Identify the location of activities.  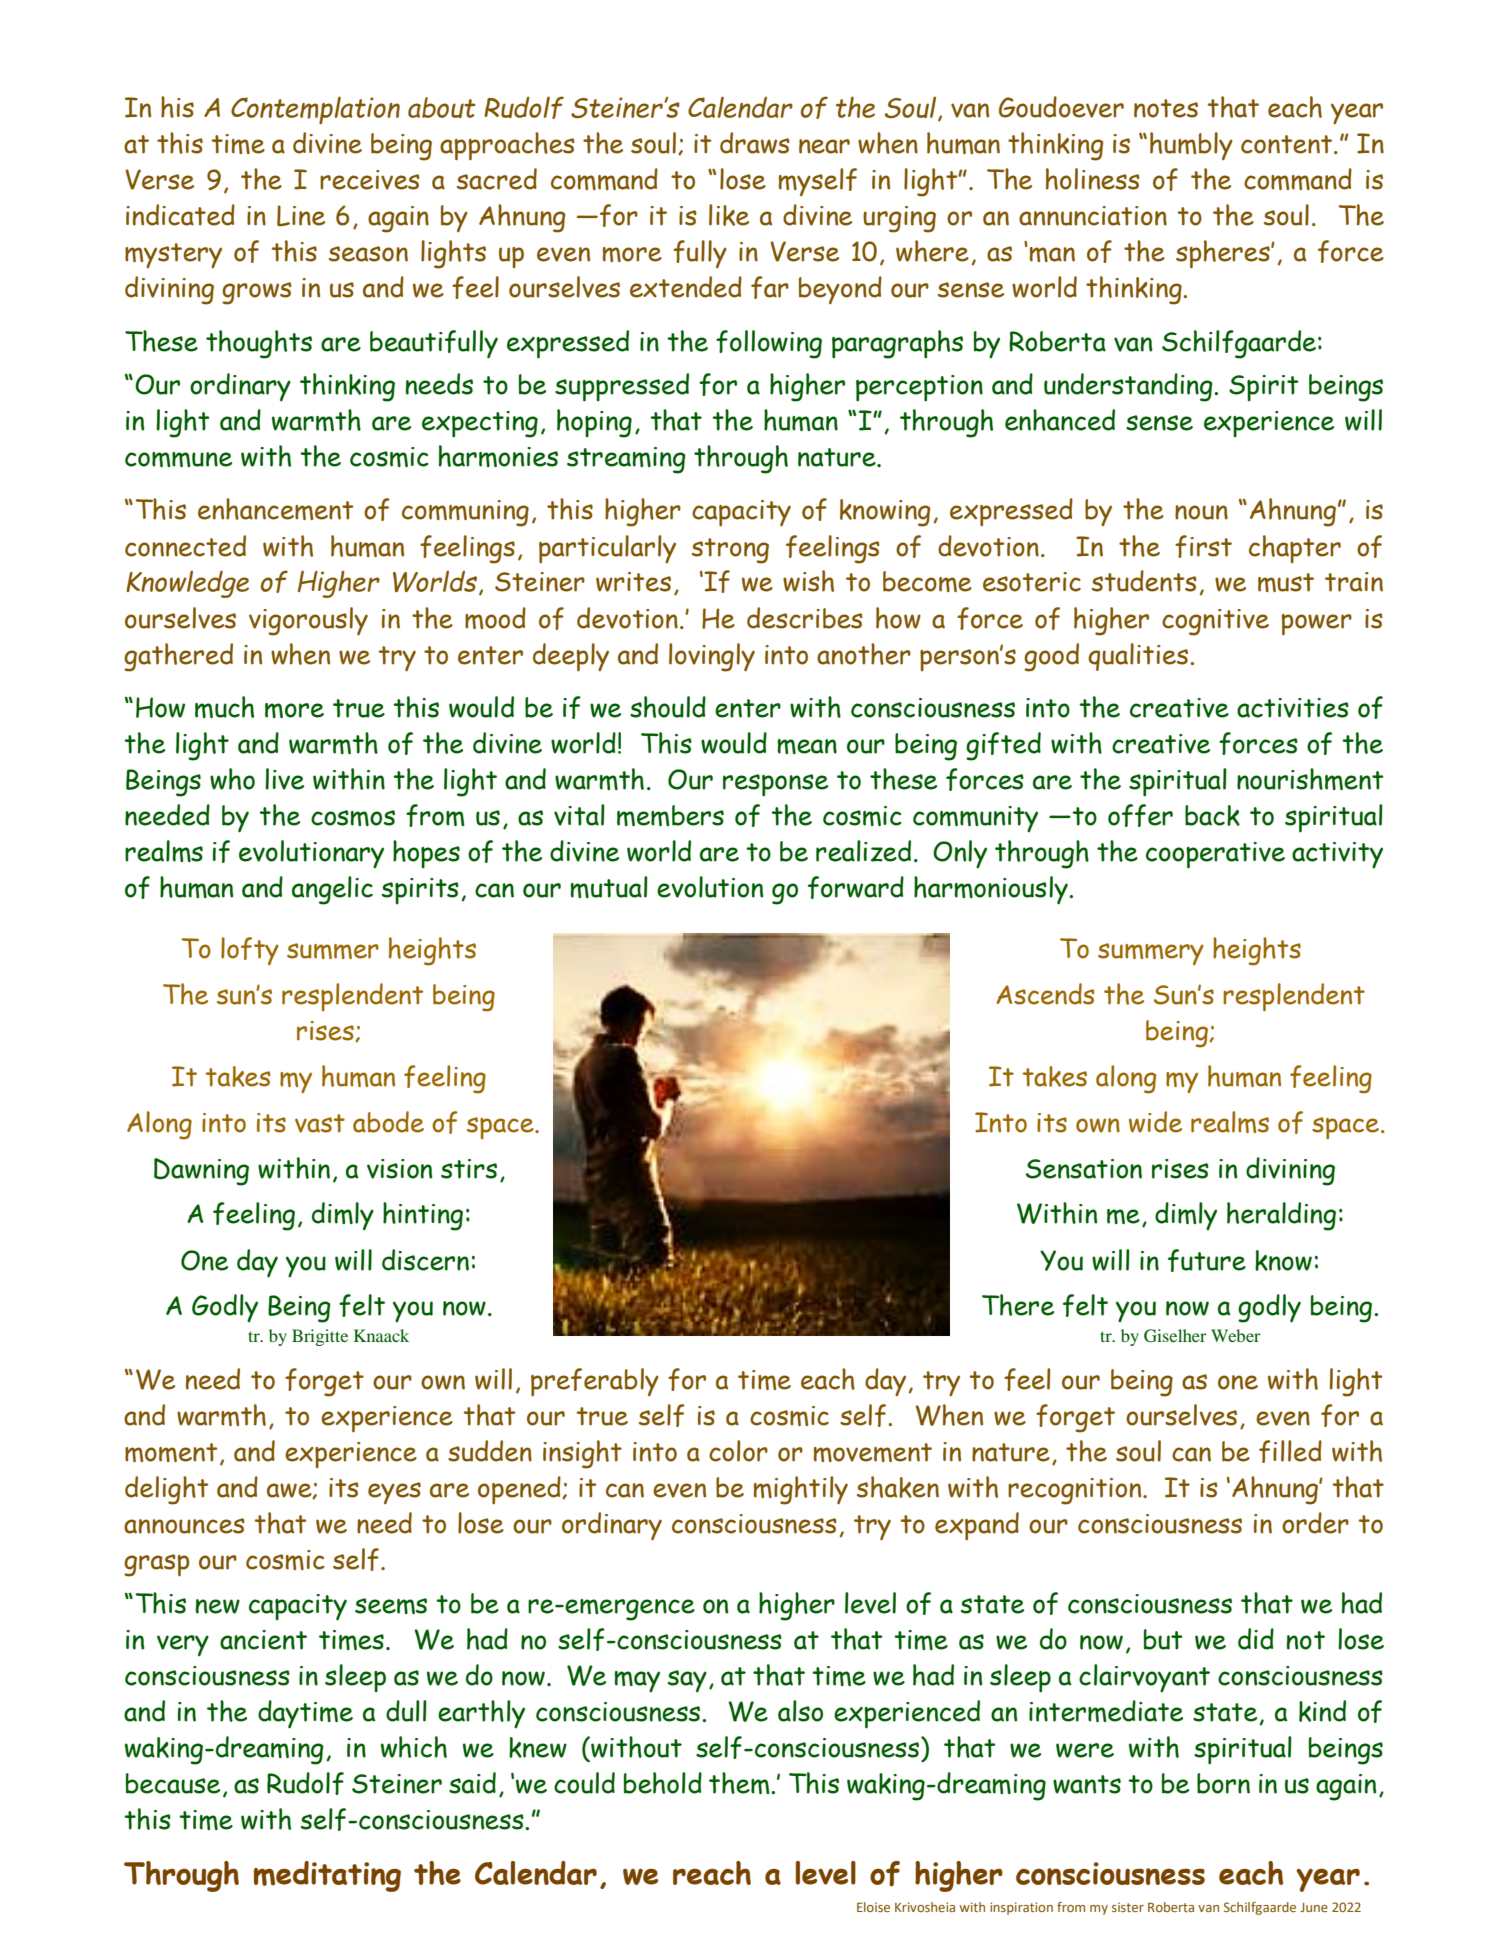
(1293, 708).
